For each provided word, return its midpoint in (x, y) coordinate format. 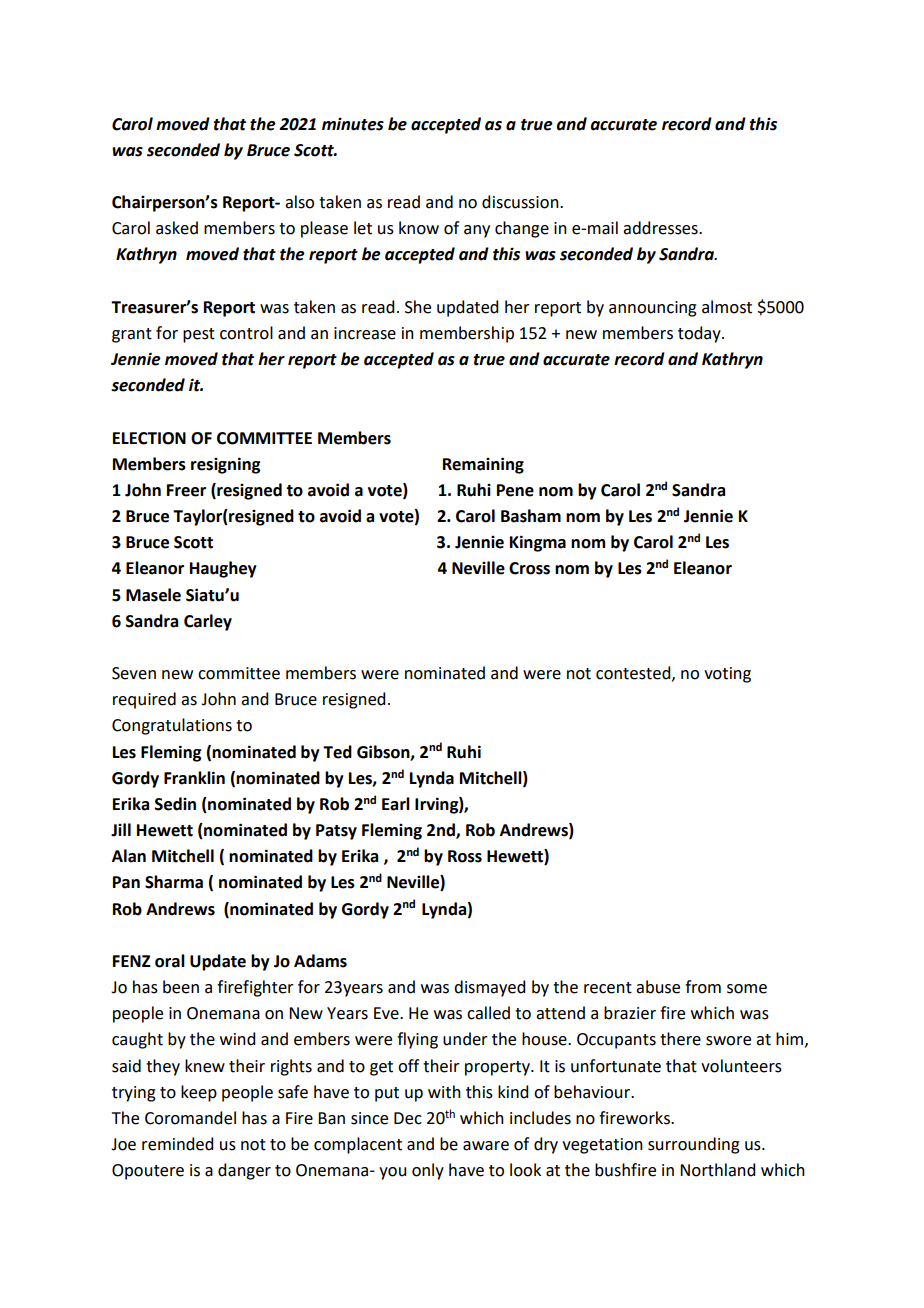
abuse (658, 987)
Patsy (336, 832)
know (419, 228)
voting (727, 675)
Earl (396, 804)
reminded (177, 1144)
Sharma (174, 882)
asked (177, 228)
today (700, 334)
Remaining (483, 465)
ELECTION (149, 438)
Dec (408, 1118)
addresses (661, 228)
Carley (208, 622)
